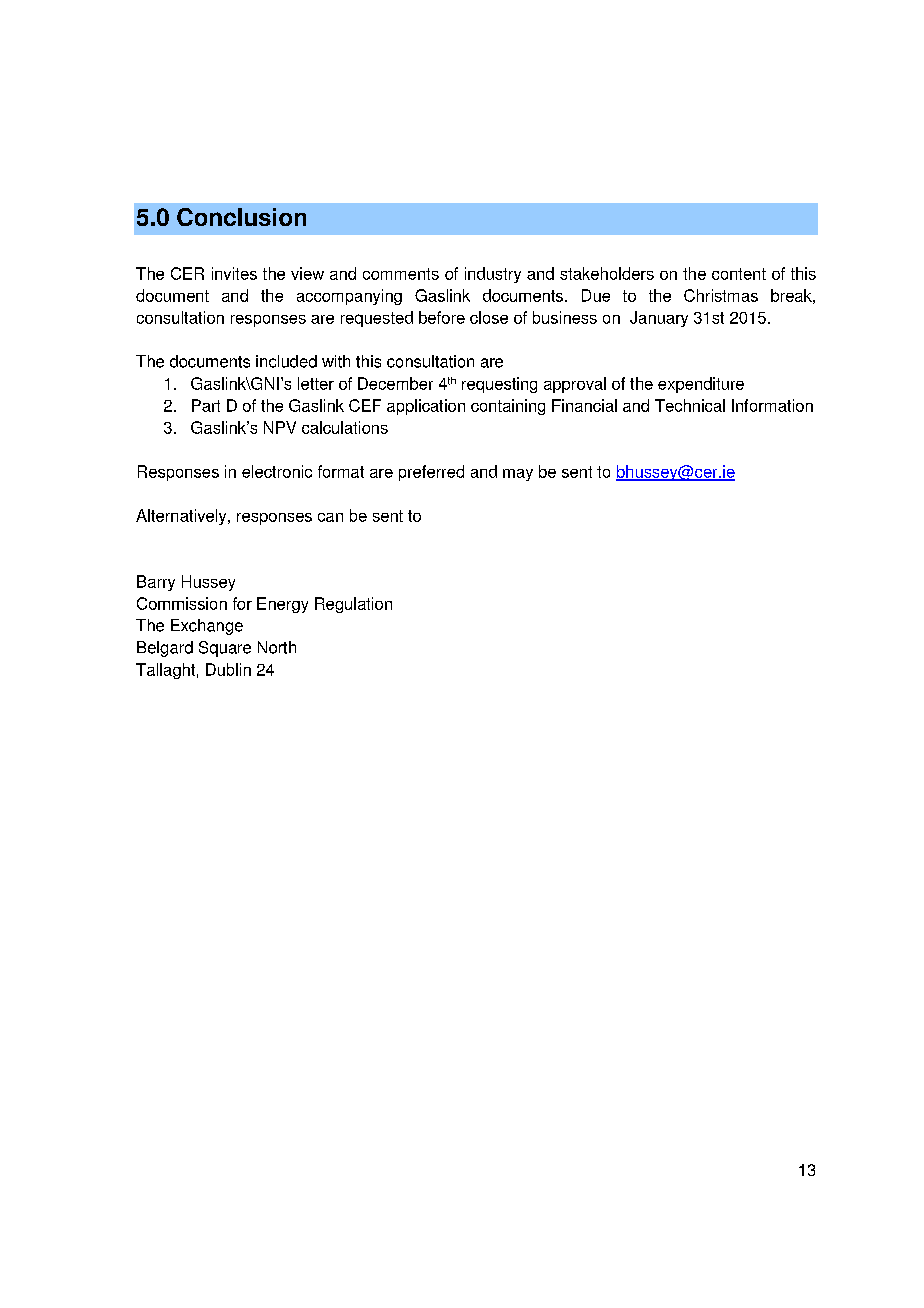 The image size is (924, 1308). What do you see at coordinates (277, 647) in the page?
I see `North` at bounding box center [277, 647].
